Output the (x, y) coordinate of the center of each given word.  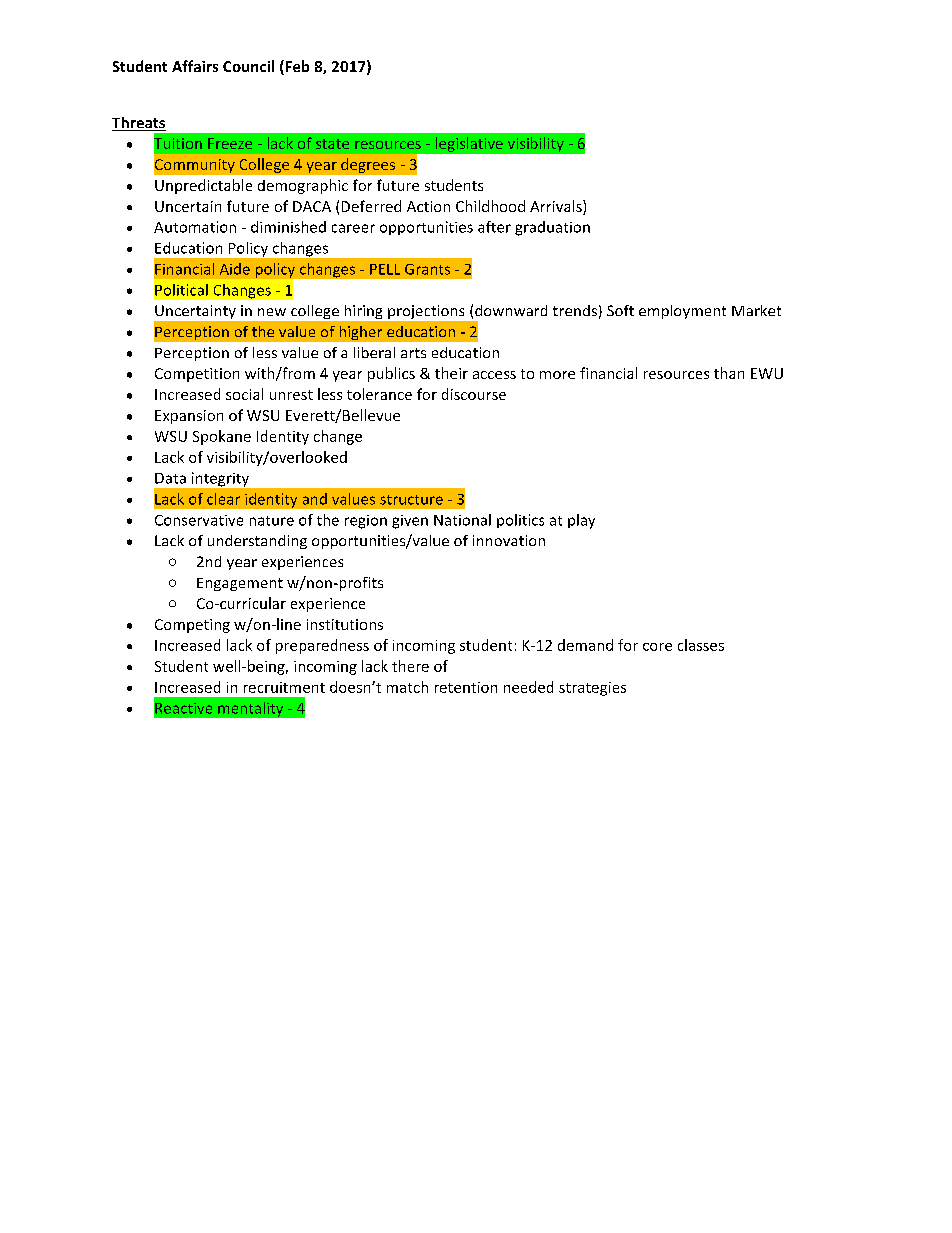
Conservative (199, 520)
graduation (552, 228)
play (581, 521)
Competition (197, 375)
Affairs (195, 66)
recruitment (284, 687)
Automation (195, 227)
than (729, 373)
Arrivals (557, 206)
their (451, 373)
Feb (296, 67)
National (462, 520)
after (494, 227)
